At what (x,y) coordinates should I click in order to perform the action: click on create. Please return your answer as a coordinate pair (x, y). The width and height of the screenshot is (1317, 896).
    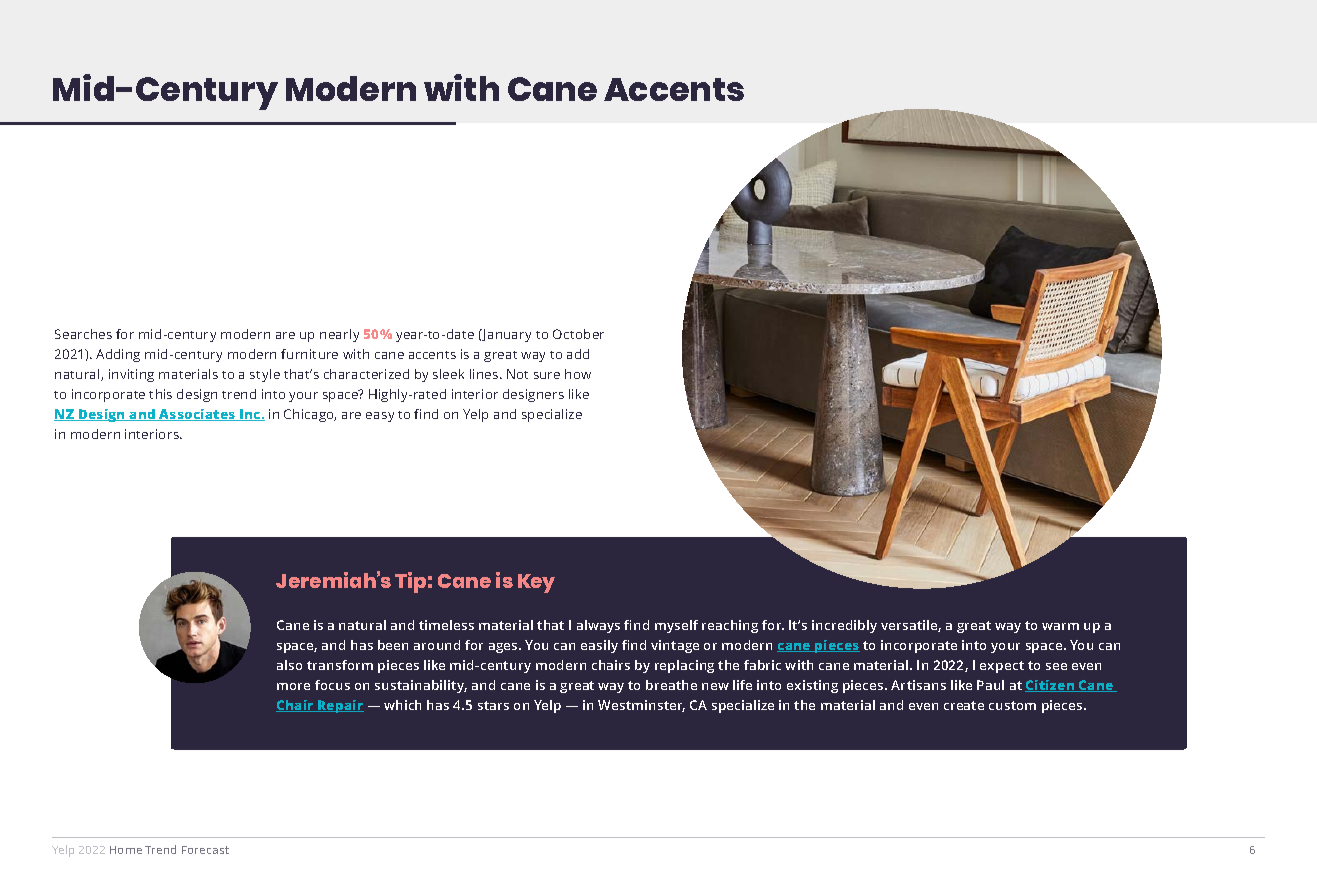
    Looking at the image, I should click on (964, 705).
